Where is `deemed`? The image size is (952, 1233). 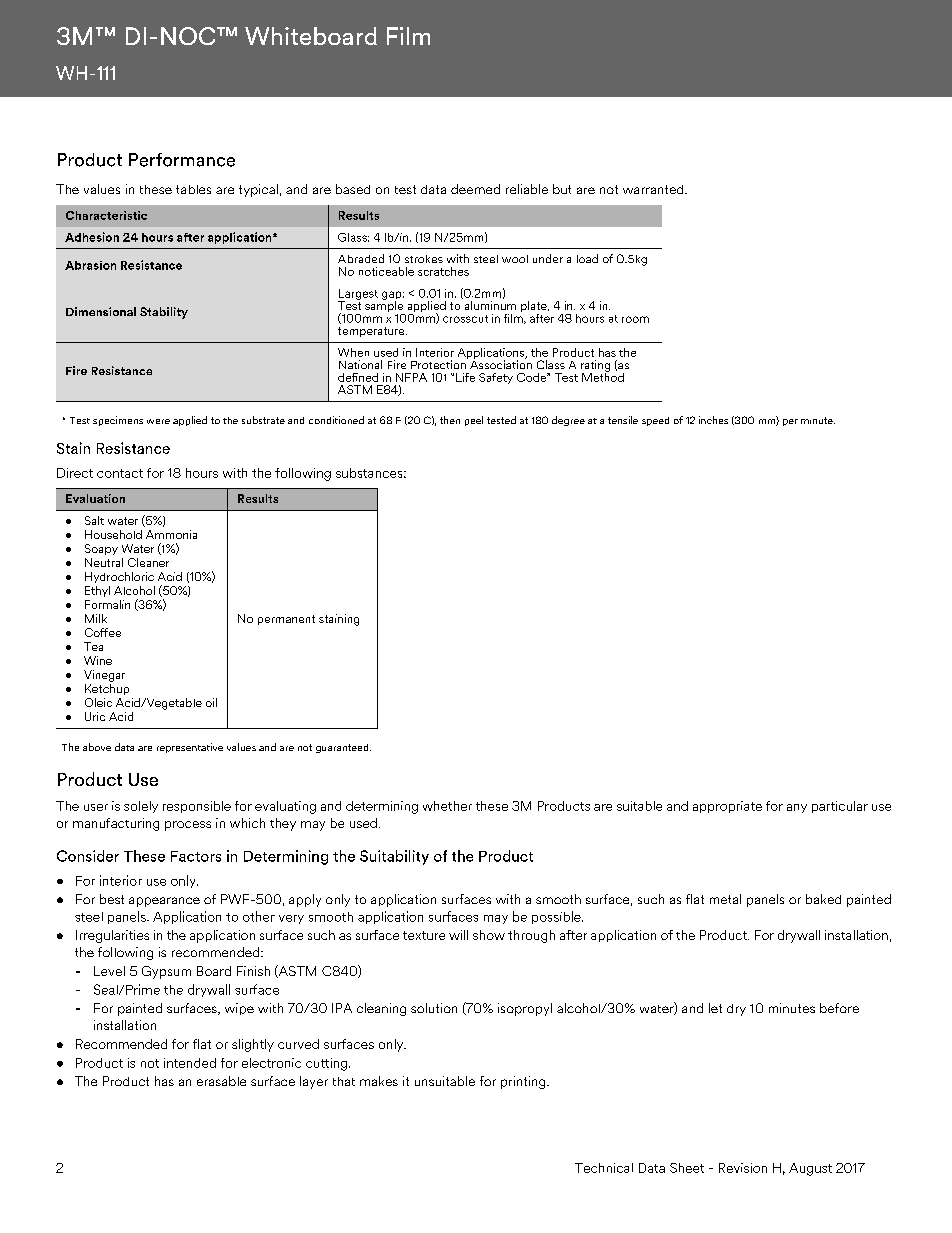 deemed is located at coordinates (475, 189).
